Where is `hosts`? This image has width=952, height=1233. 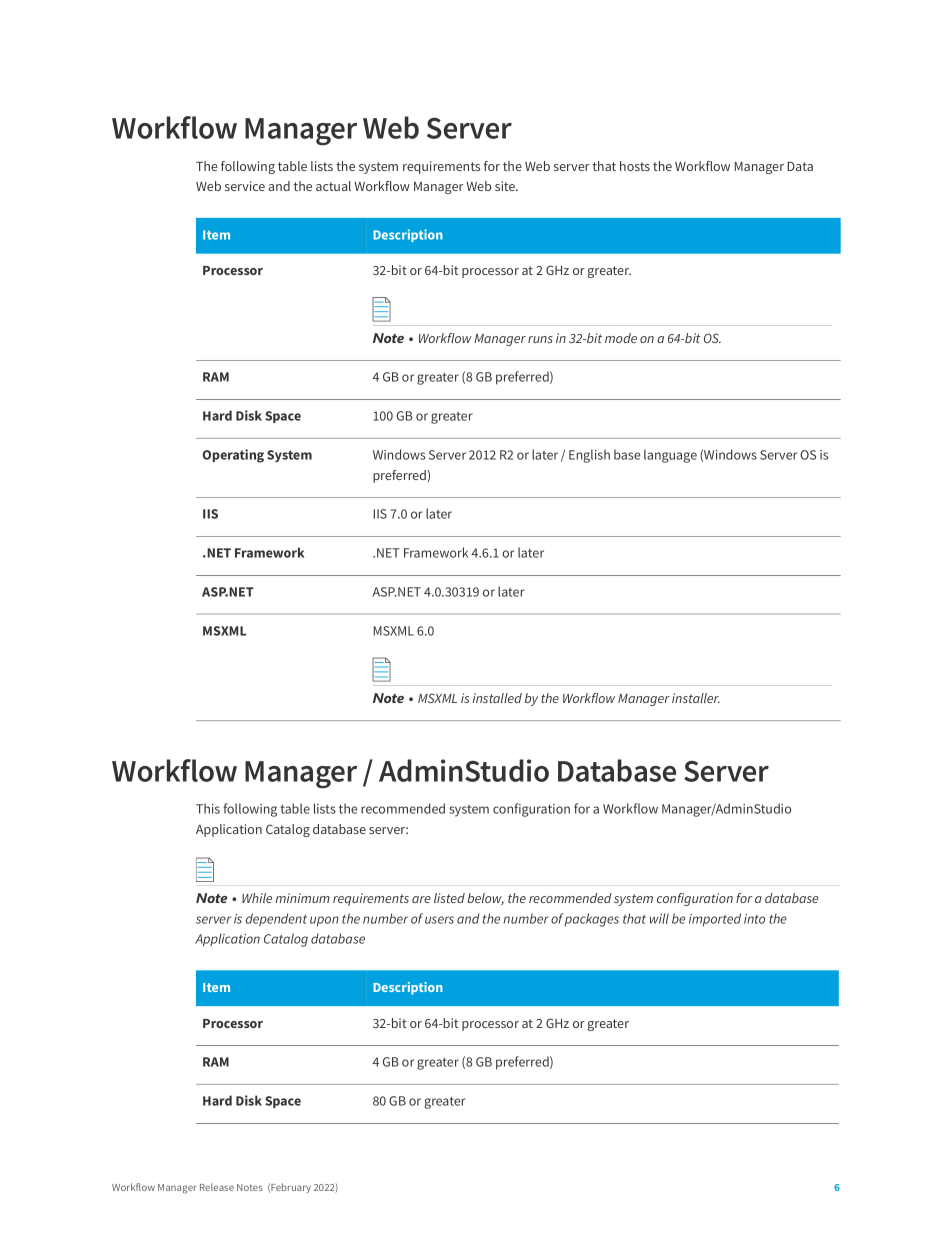
hosts is located at coordinates (635, 166).
